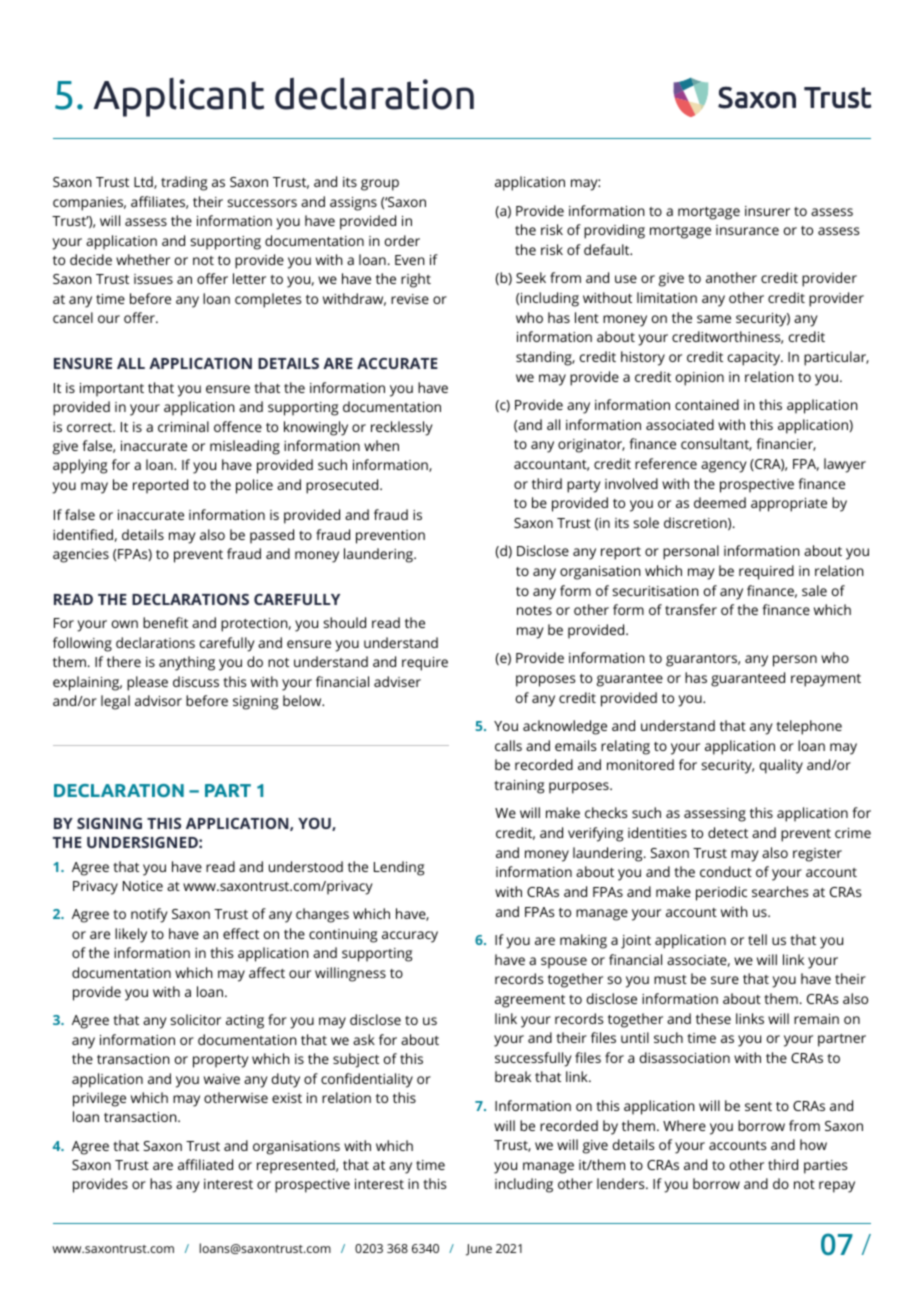  What do you see at coordinates (809, 727) in the image?
I see `telephone` at bounding box center [809, 727].
